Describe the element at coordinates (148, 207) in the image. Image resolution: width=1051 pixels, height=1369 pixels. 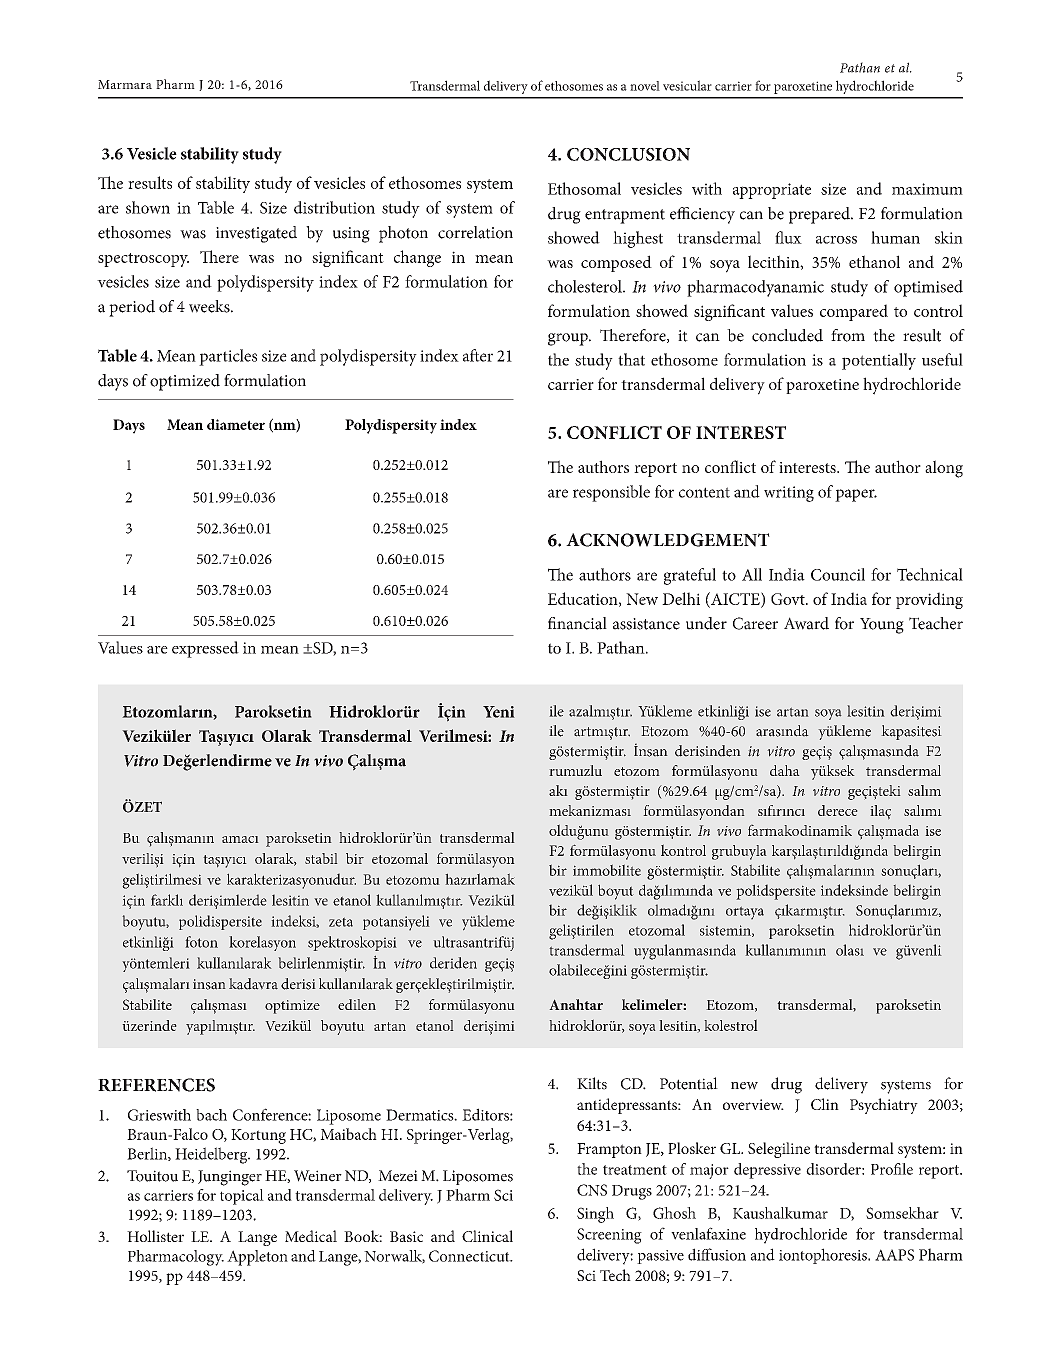
I see `shown` at that location.
